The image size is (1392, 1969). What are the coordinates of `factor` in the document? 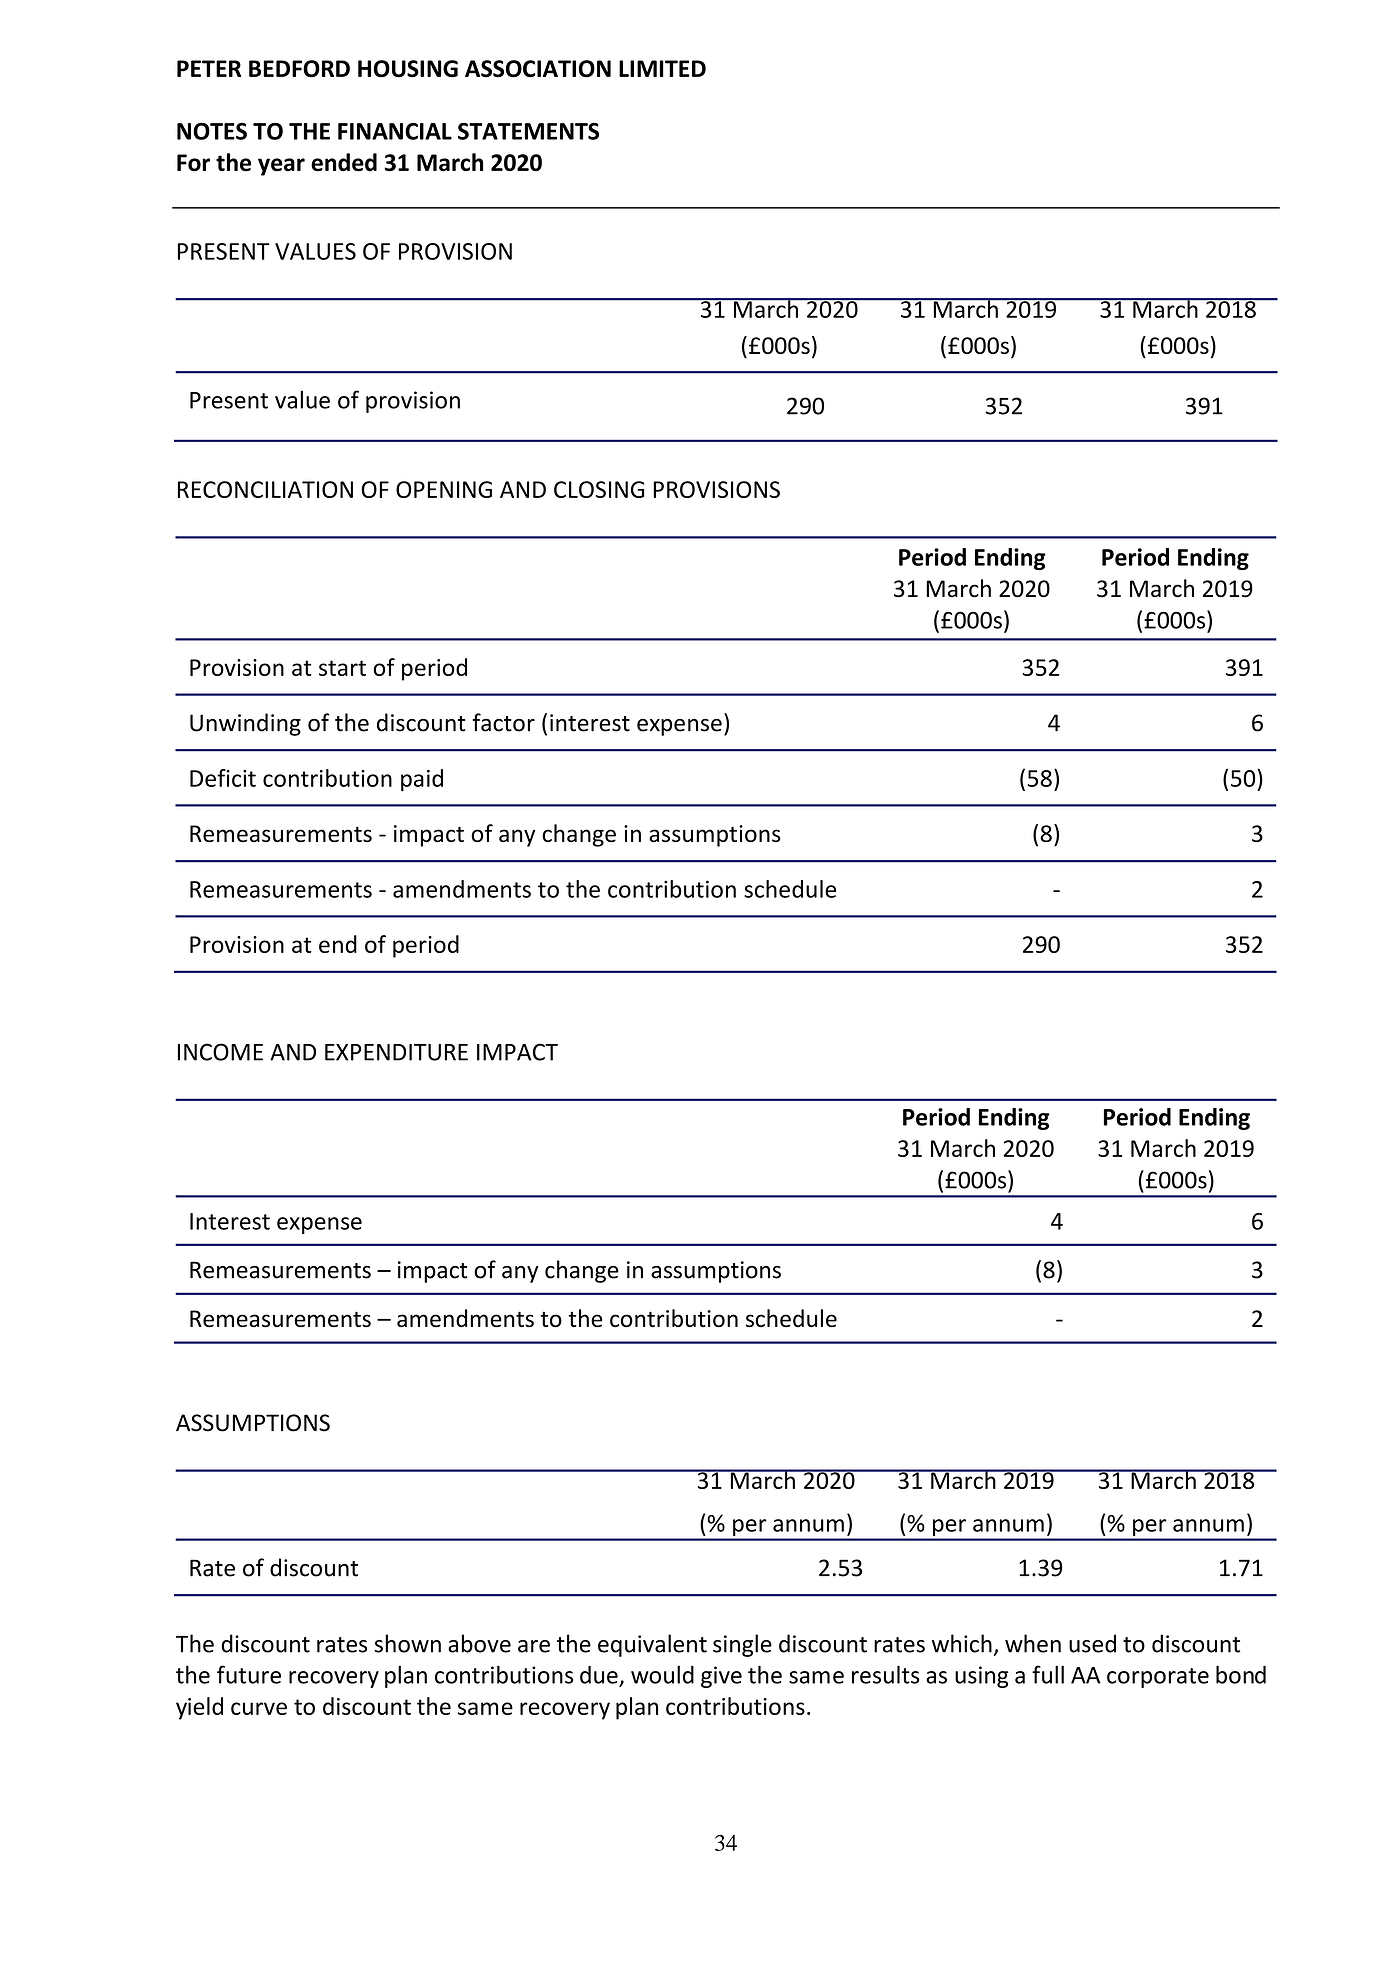 It's located at (504, 722).
